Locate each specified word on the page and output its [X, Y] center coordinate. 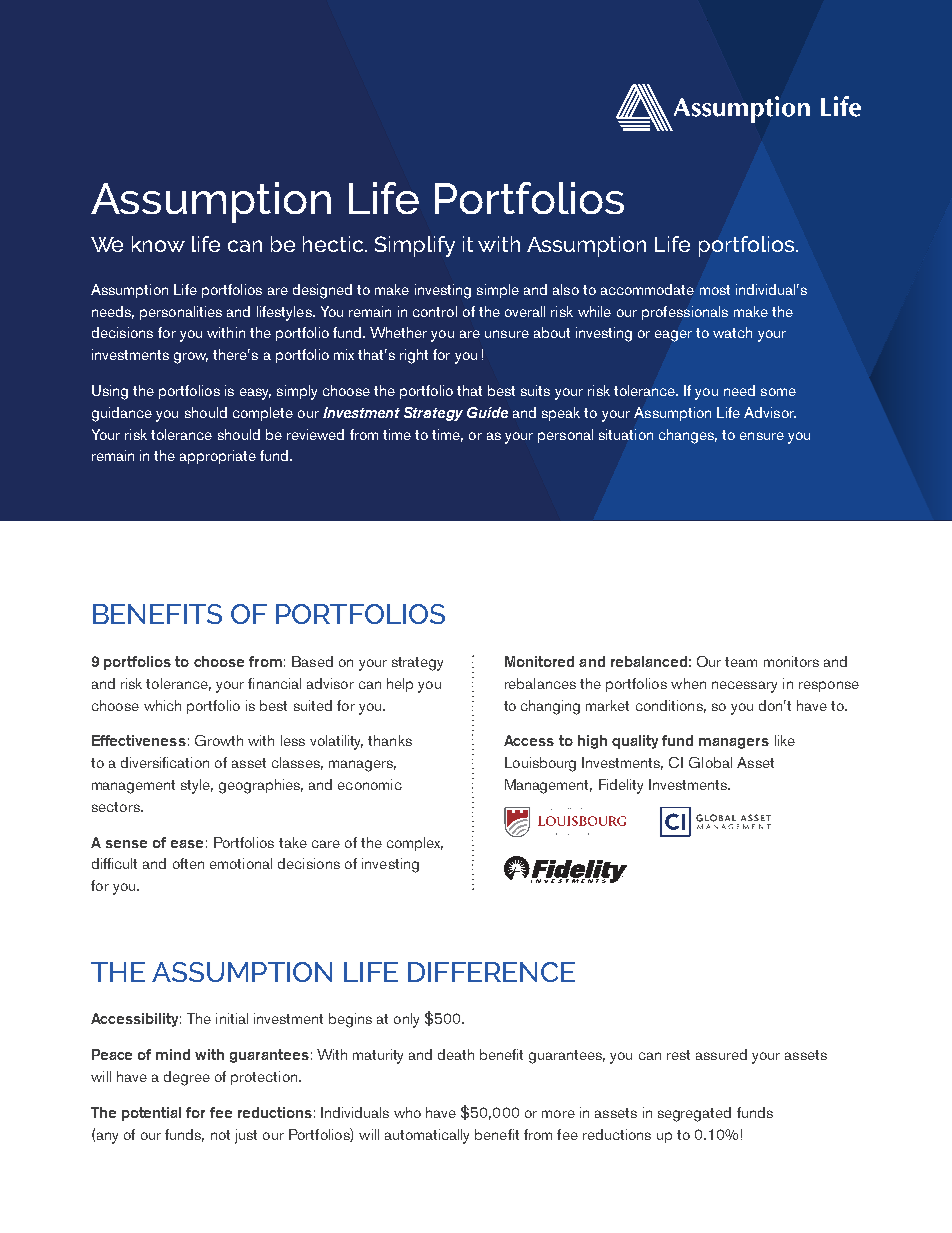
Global [710, 762]
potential [151, 1114]
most [715, 290]
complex [415, 844]
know [158, 244]
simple [498, 291]
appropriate [218, 457]
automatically [427, 1136]
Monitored [539, 661]
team [741, 662]
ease [187, 844]
